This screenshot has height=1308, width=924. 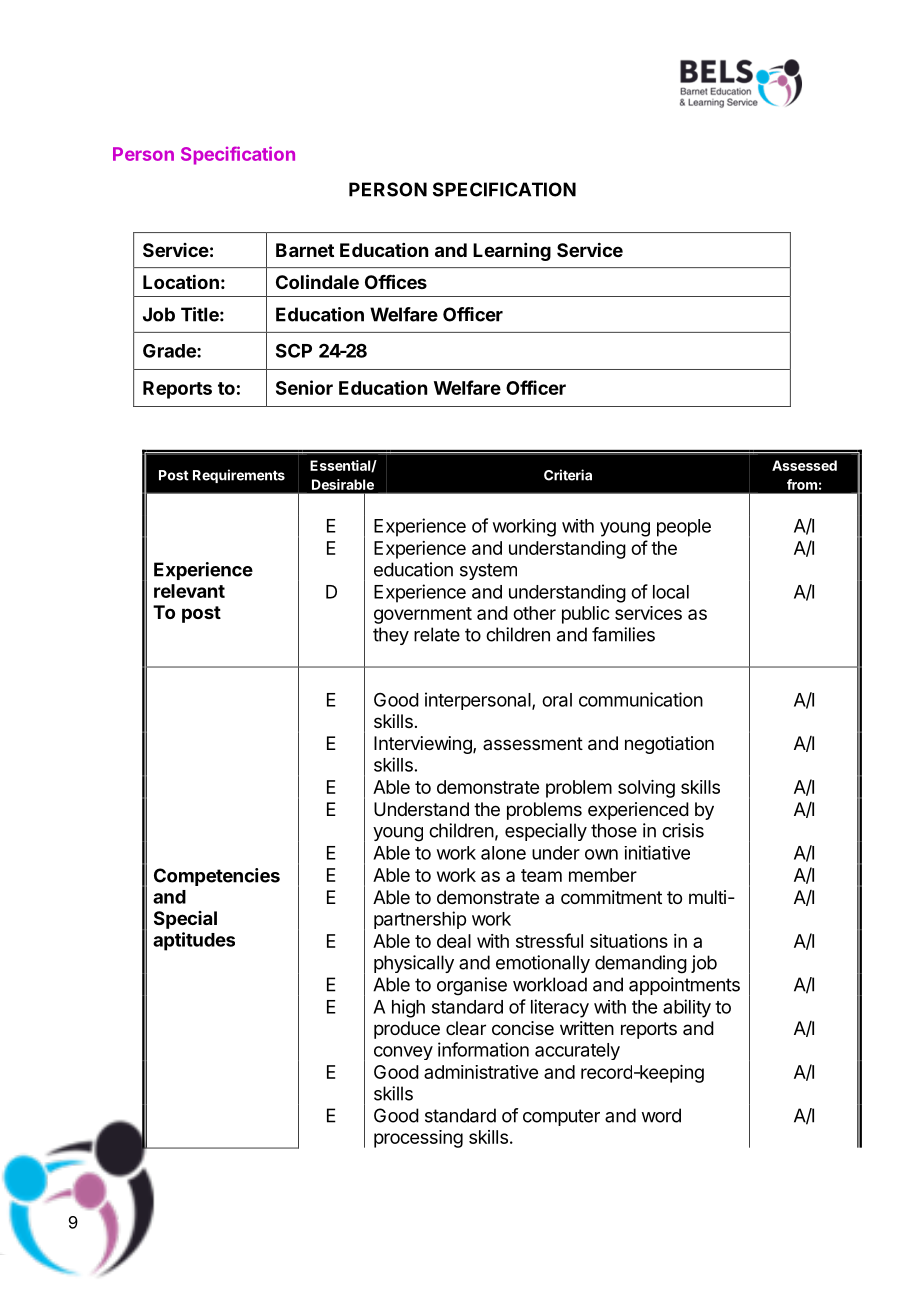 What do you see at coordinates (804, 465) in the screenshot?
I see `Assessed` at bounding box center [804, 465].
